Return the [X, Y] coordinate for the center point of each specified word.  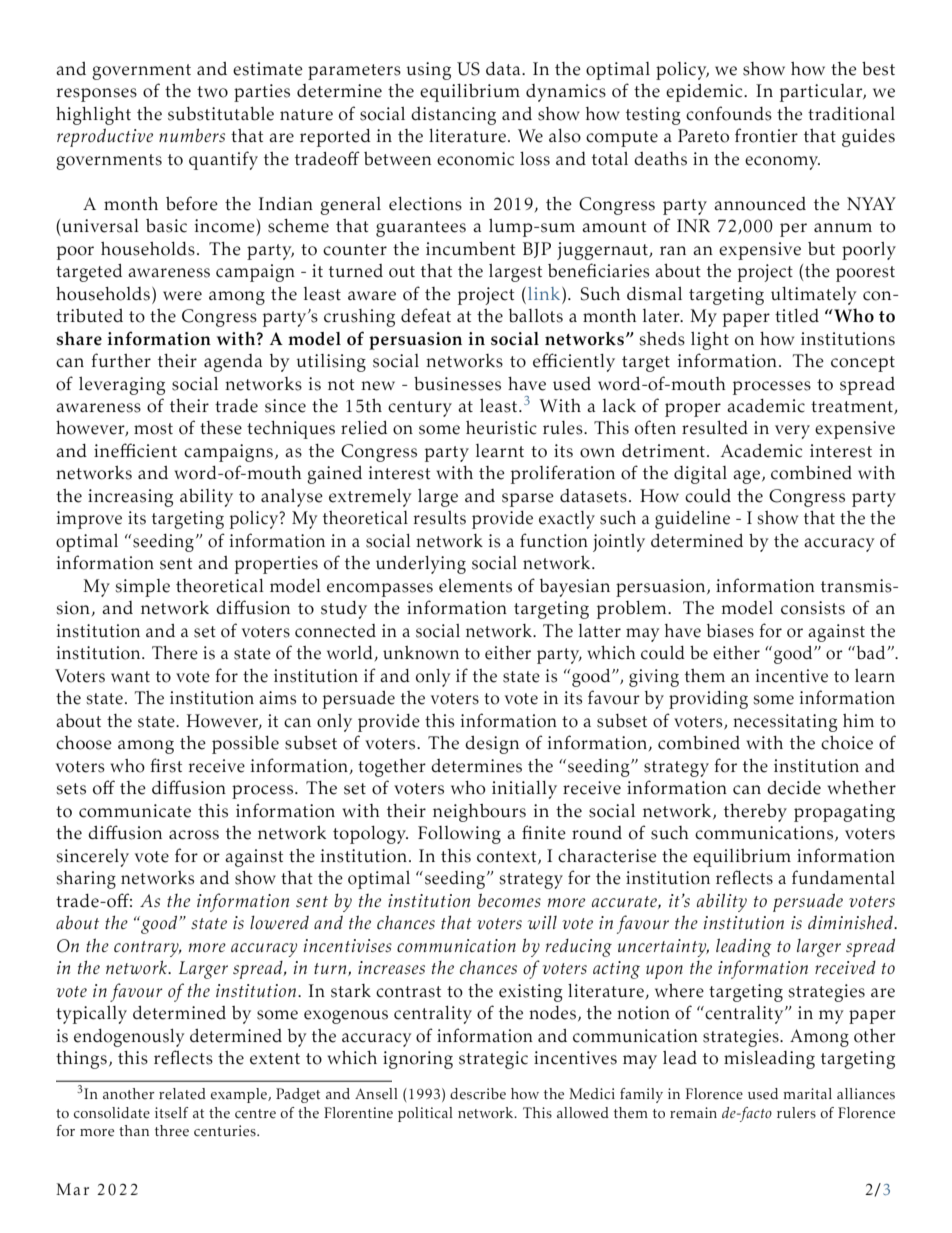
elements [475, 586]
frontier [766, 135]
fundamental [843, 877]
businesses [457, 384]
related [182, 1094]
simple [142, 588]
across [194, 835]
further [121, 360]
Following [459, 835]
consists [813, 608]
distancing [453, 116]
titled [797, 316]
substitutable [221, 114]
